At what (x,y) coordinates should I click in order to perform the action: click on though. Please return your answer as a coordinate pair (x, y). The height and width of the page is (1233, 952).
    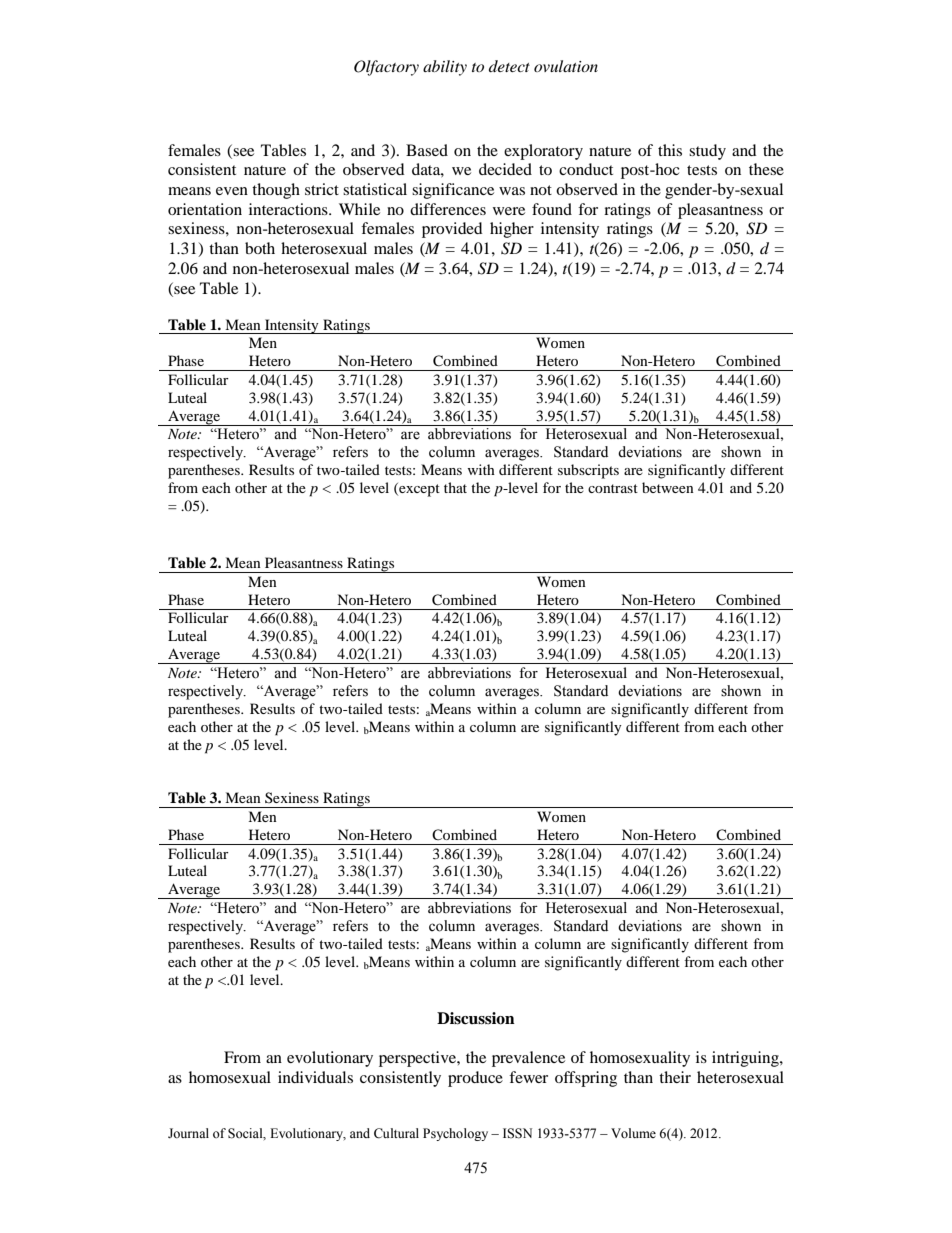
    Looking at the image, I should click on (276, 191).
